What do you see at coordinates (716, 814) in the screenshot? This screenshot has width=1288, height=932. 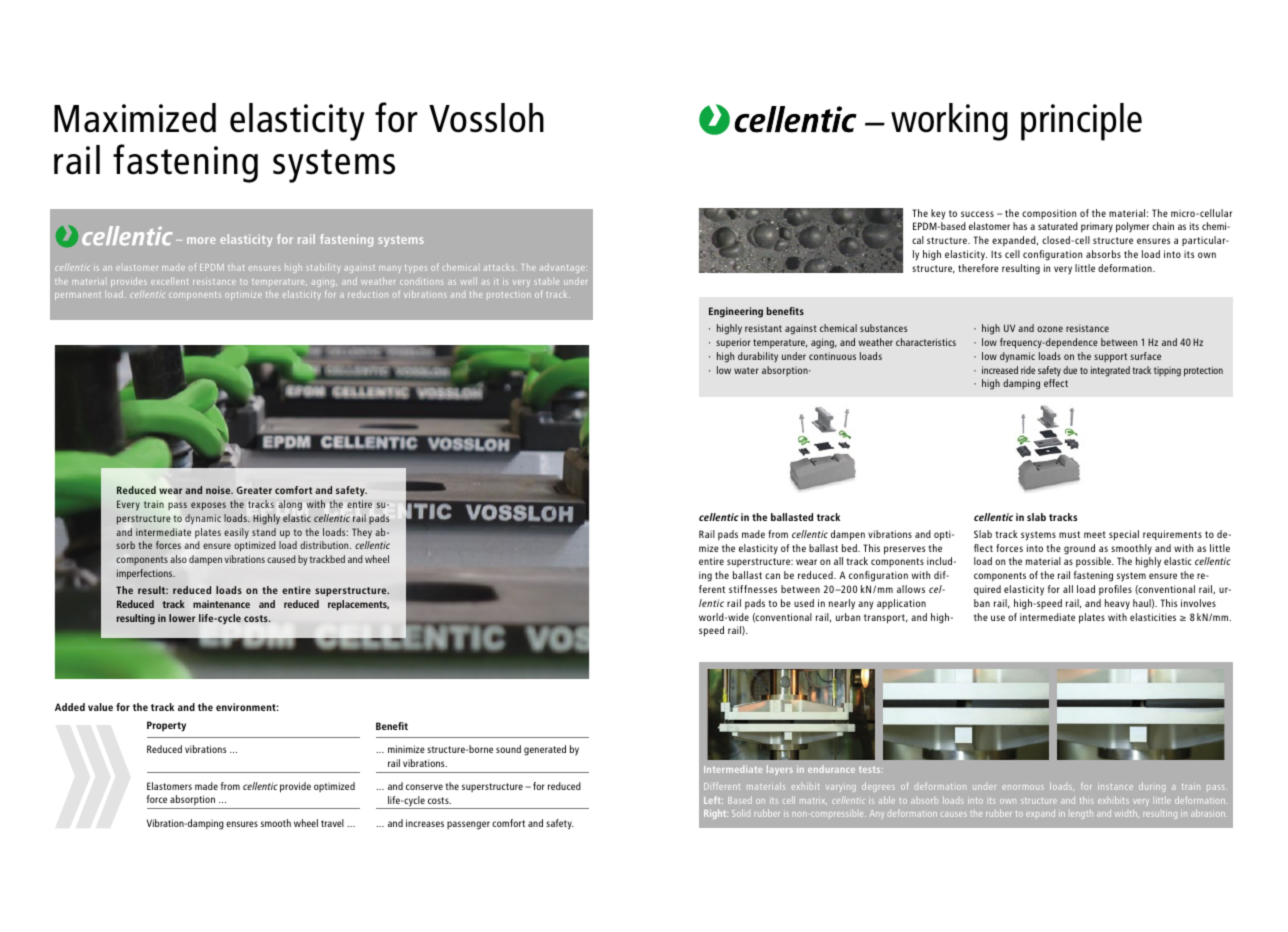 I see `Right` at bounding box center [716, 814].
